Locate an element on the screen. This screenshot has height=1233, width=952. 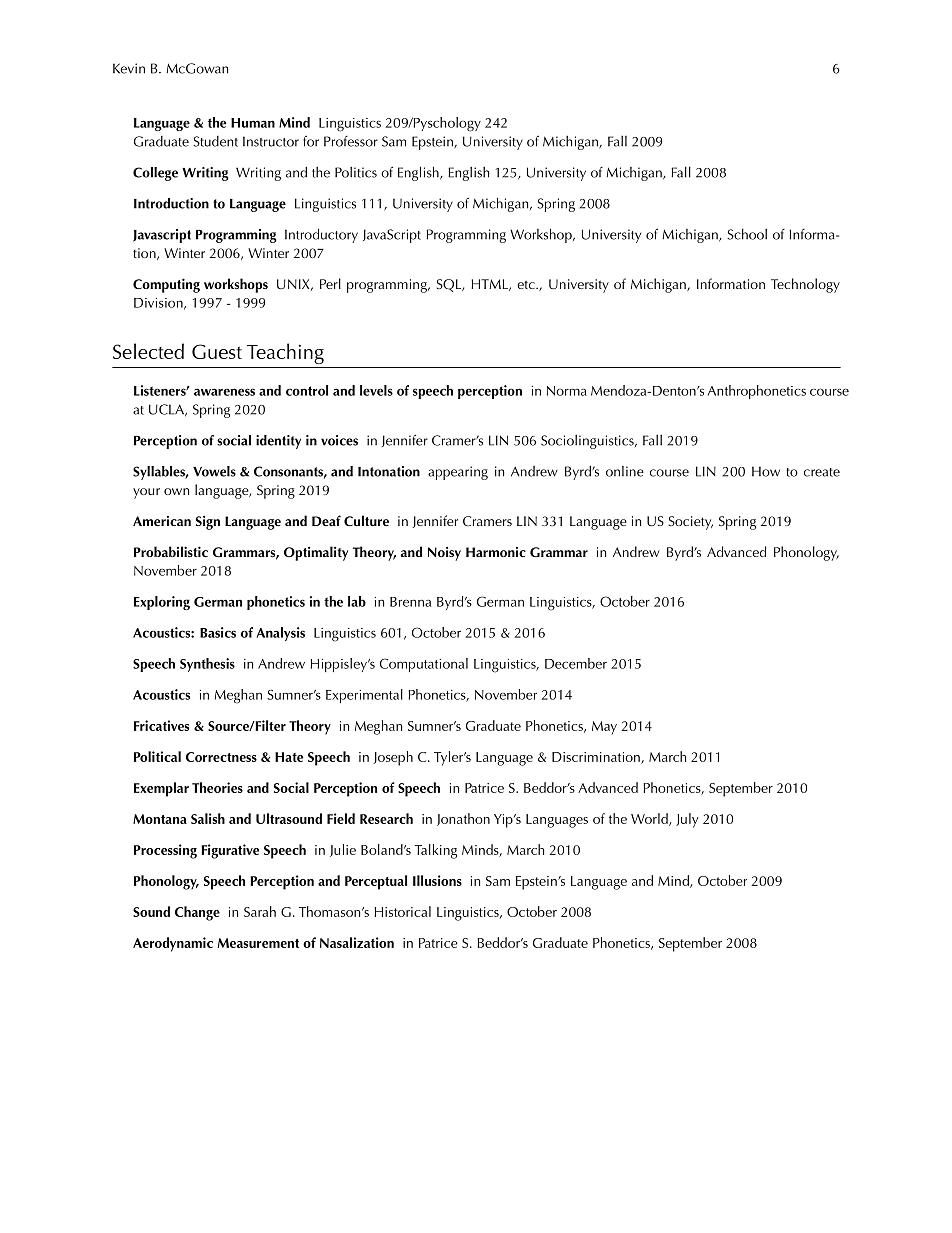
Change is located at coordinates (197, 913).
